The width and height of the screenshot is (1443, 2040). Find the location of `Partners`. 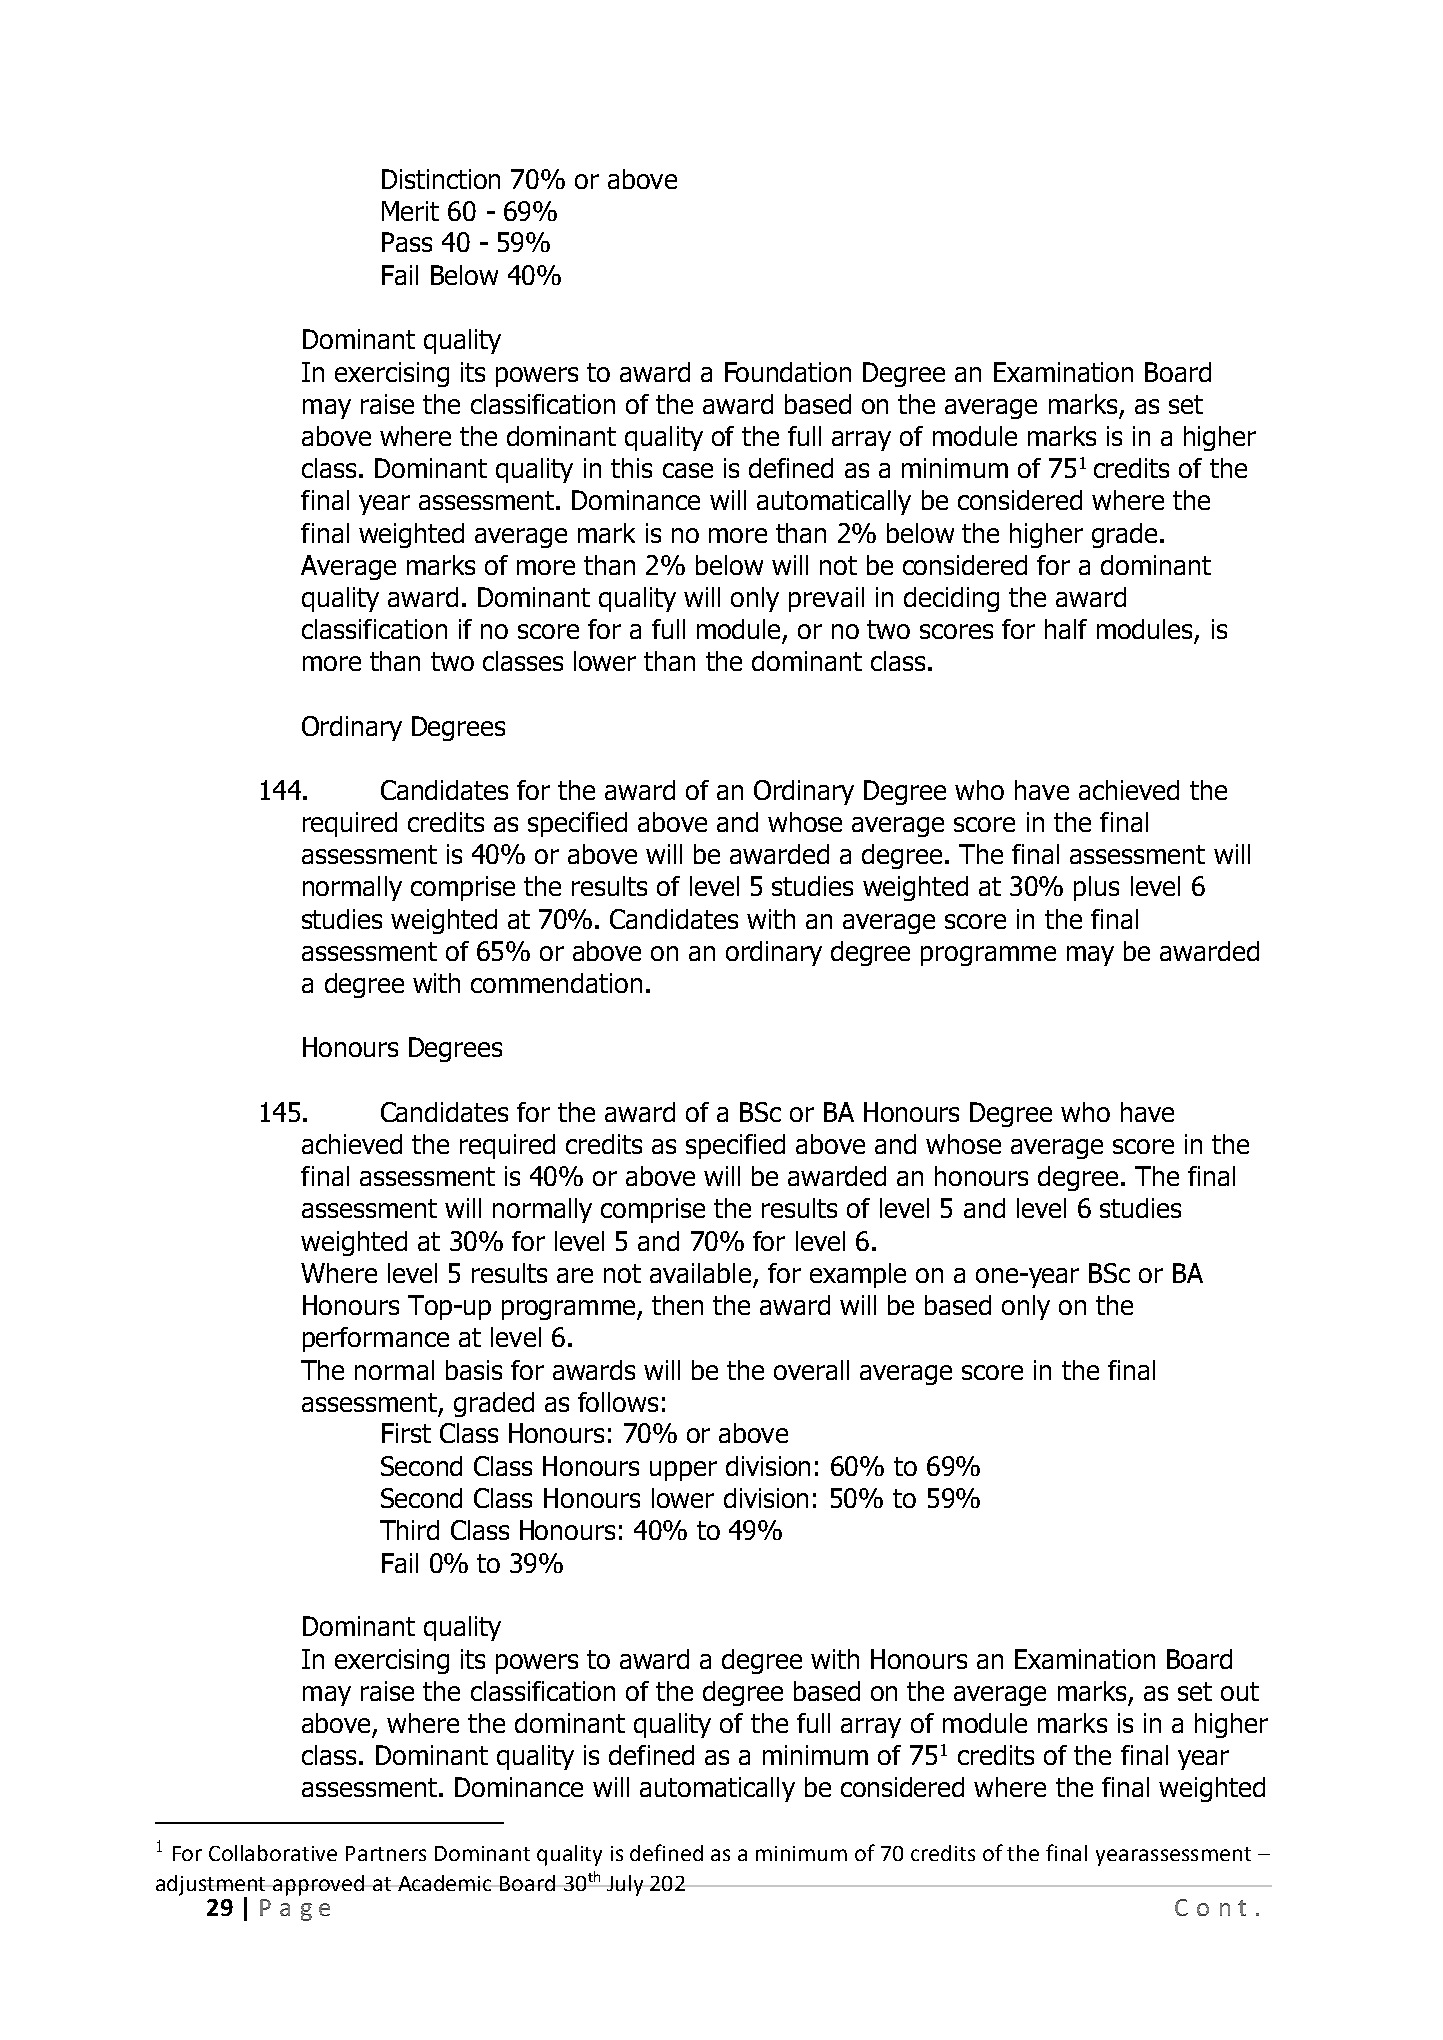

Partners is located at coordinates (386, 1853).
